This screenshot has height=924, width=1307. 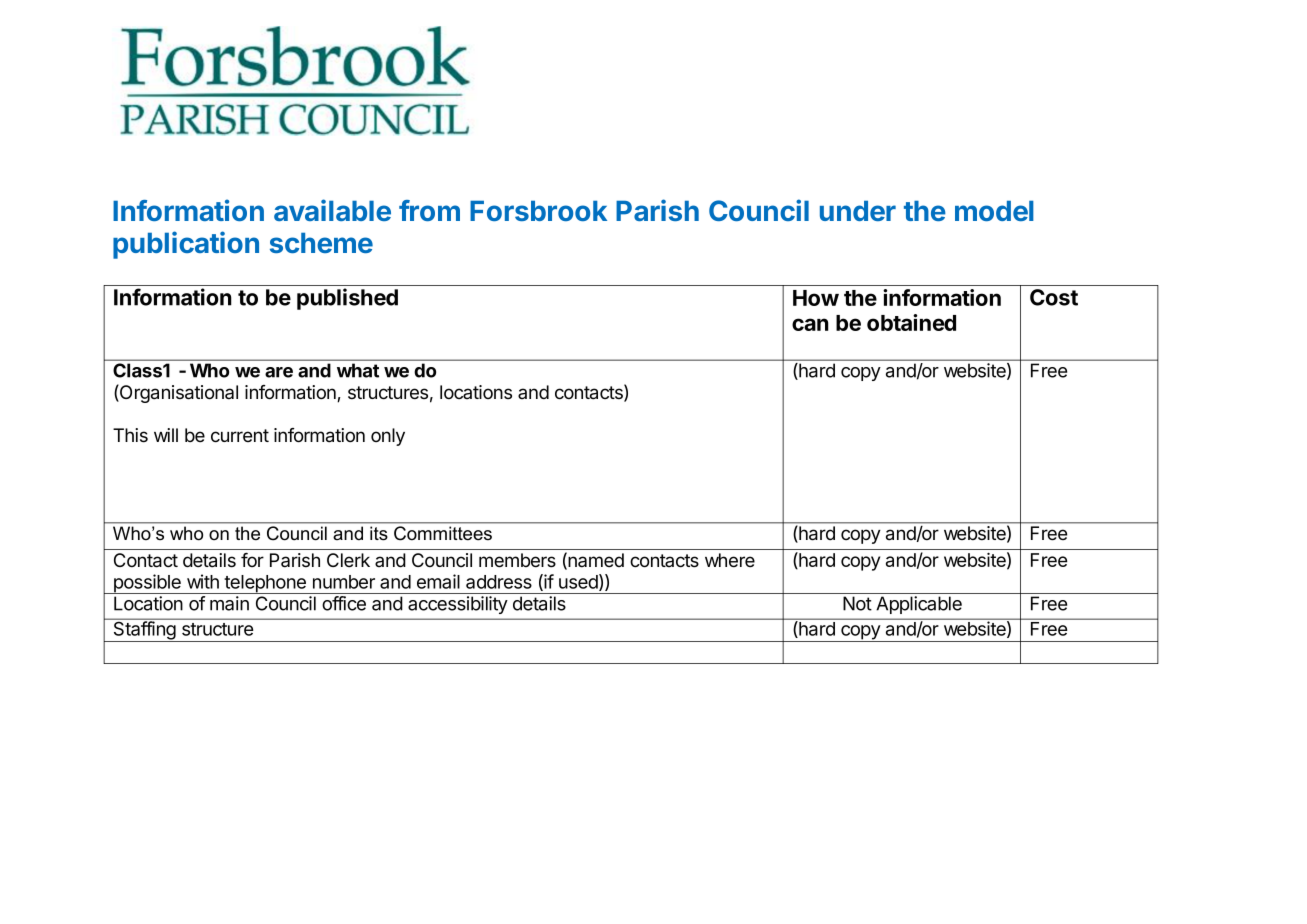 I want to click on model, so click(x=994, y=210).
